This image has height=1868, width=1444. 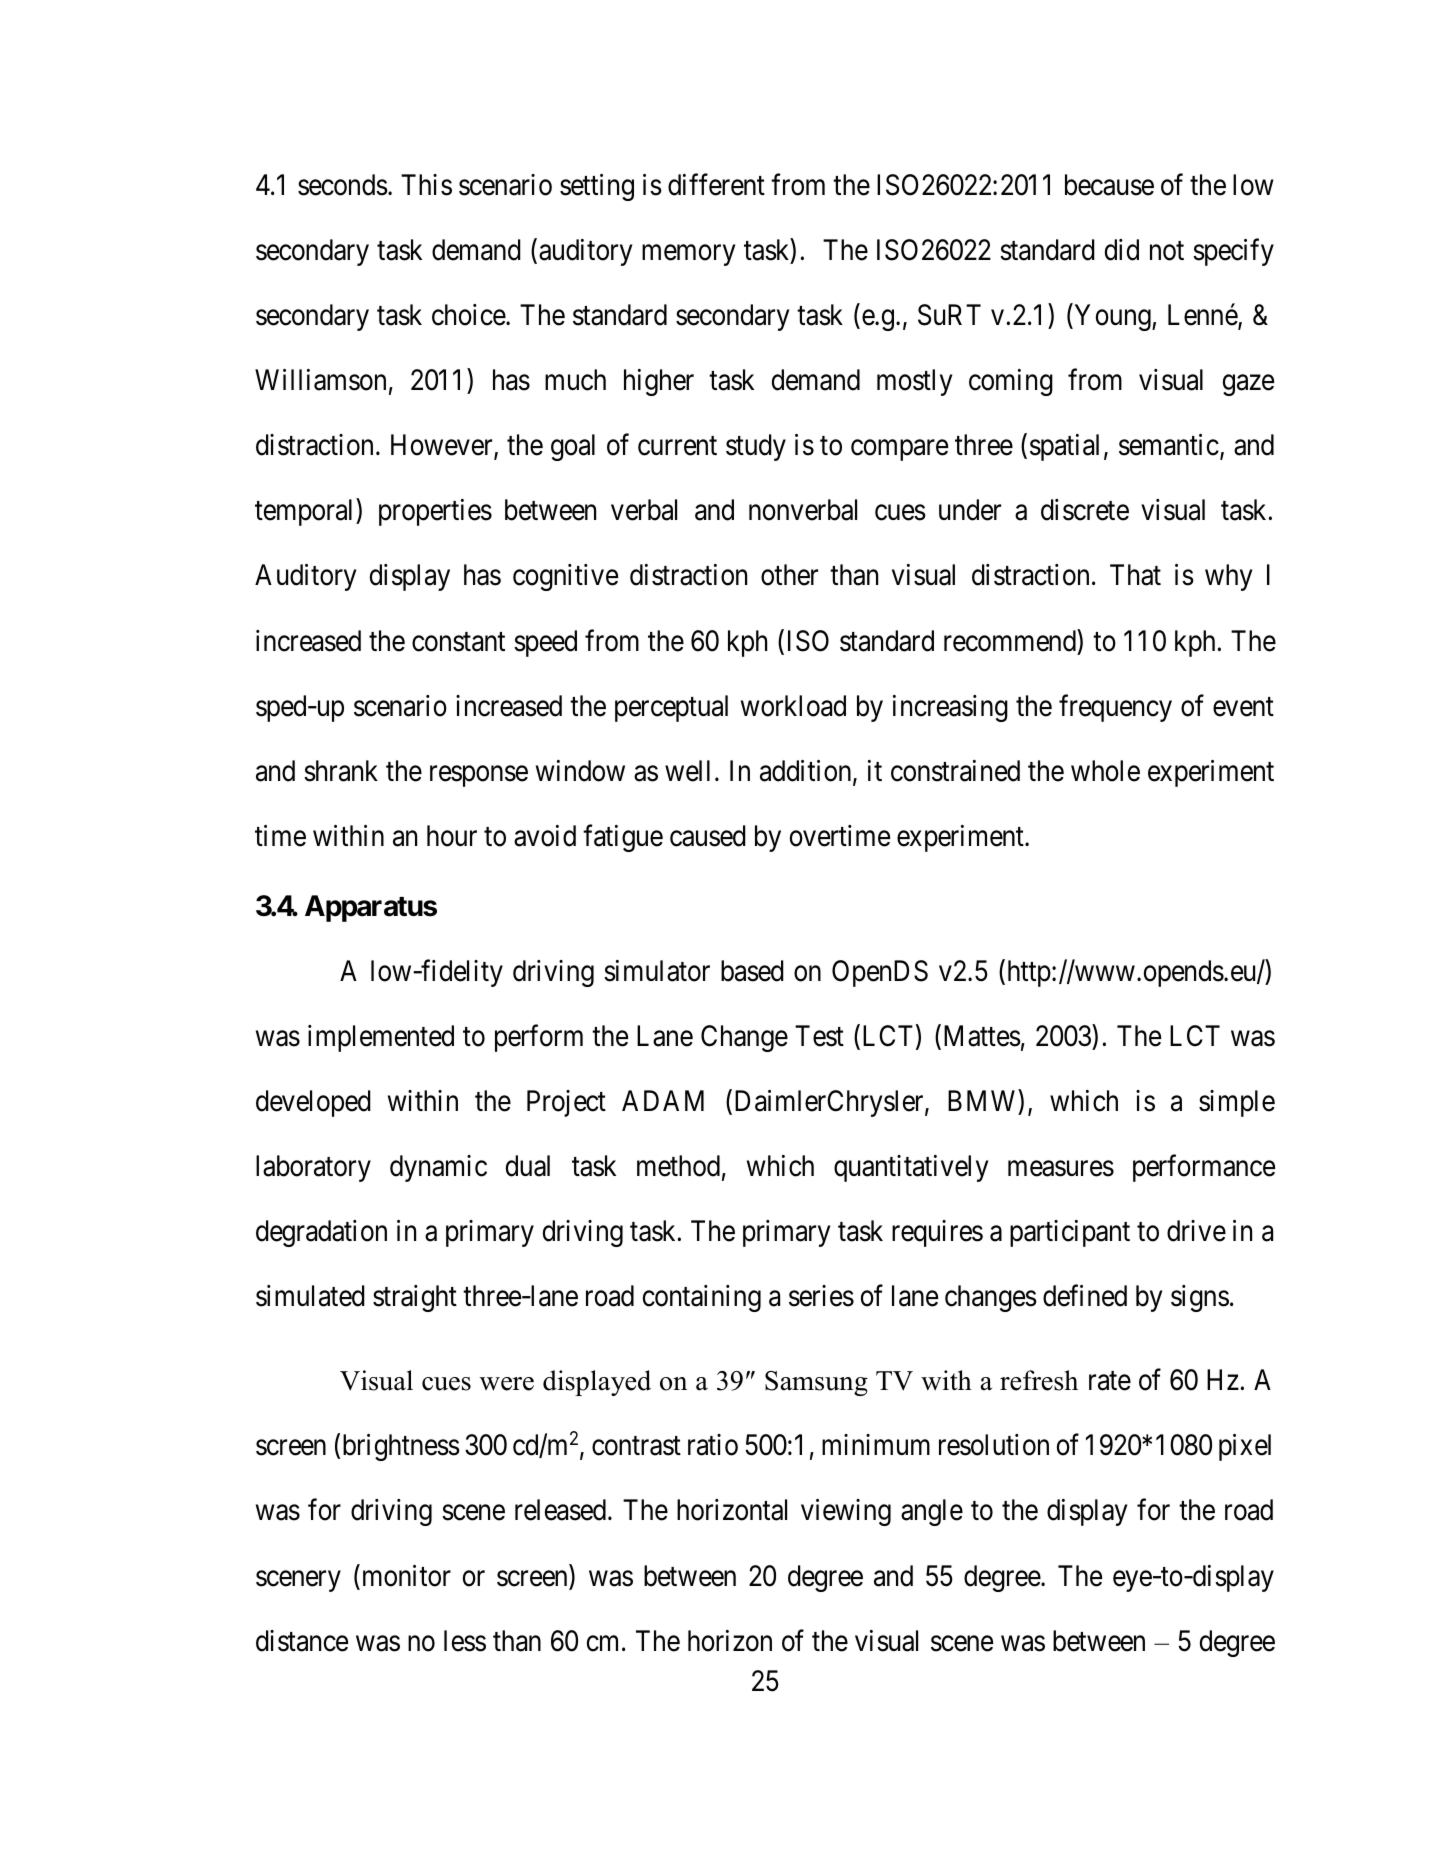 What do you see at coordinates (438, 1168) in the image?
I see `dynamic` at bounding box center [438, 1168].
